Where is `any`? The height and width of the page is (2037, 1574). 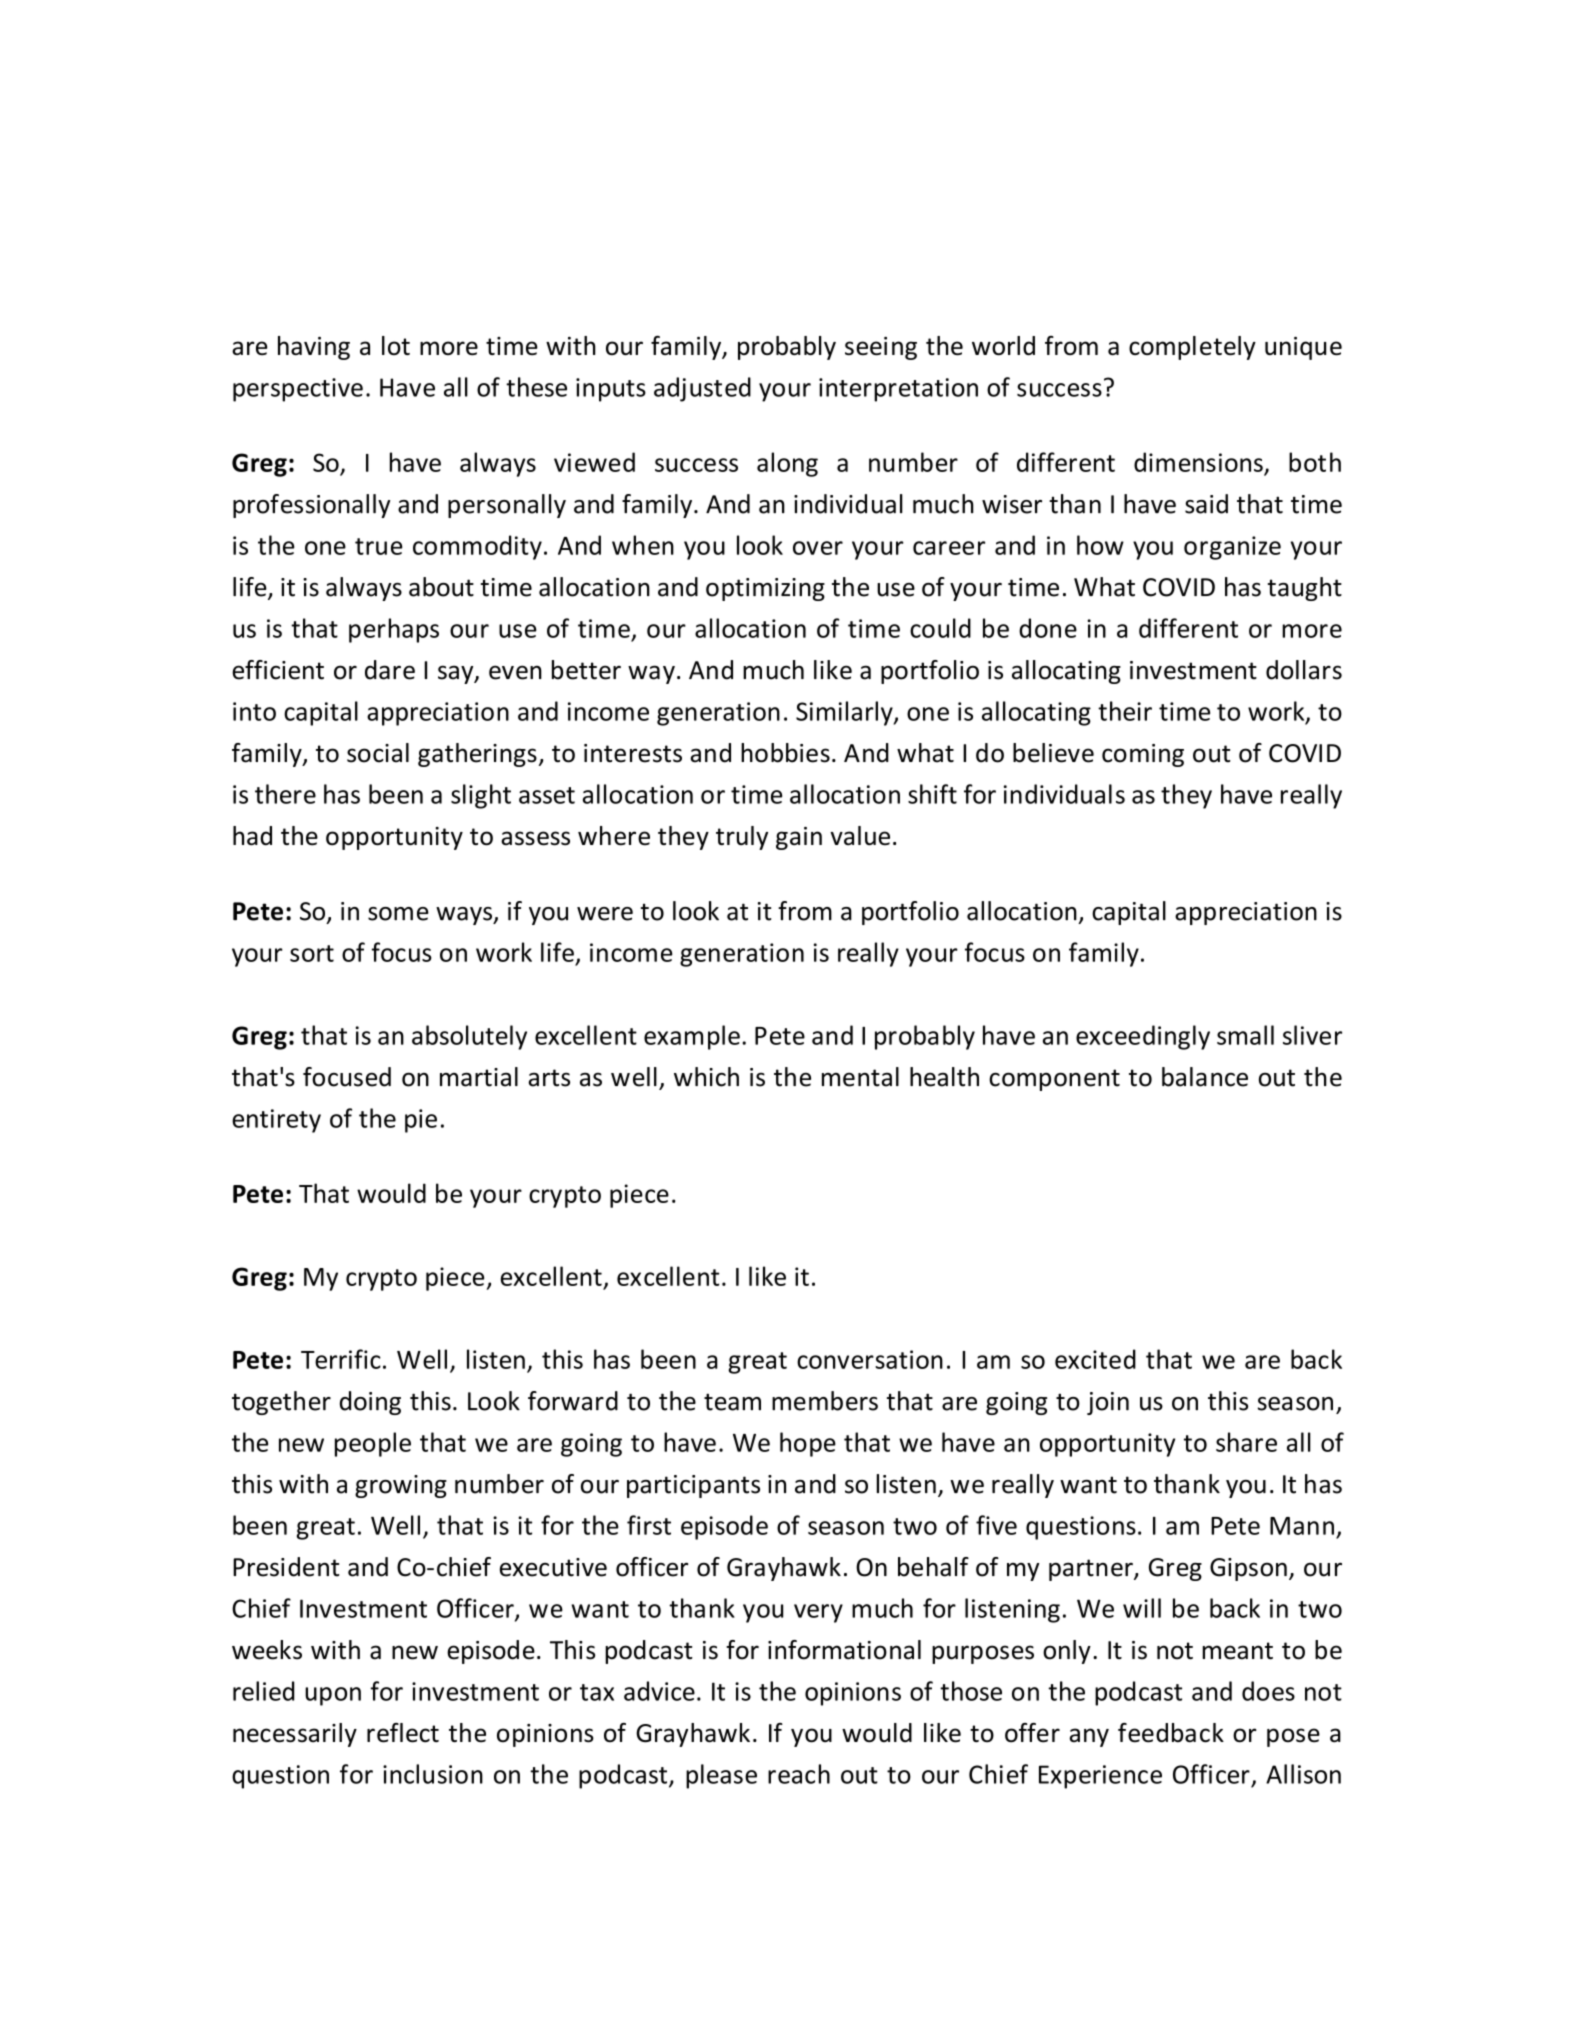
any is located at coordinates (1089, 1737).
